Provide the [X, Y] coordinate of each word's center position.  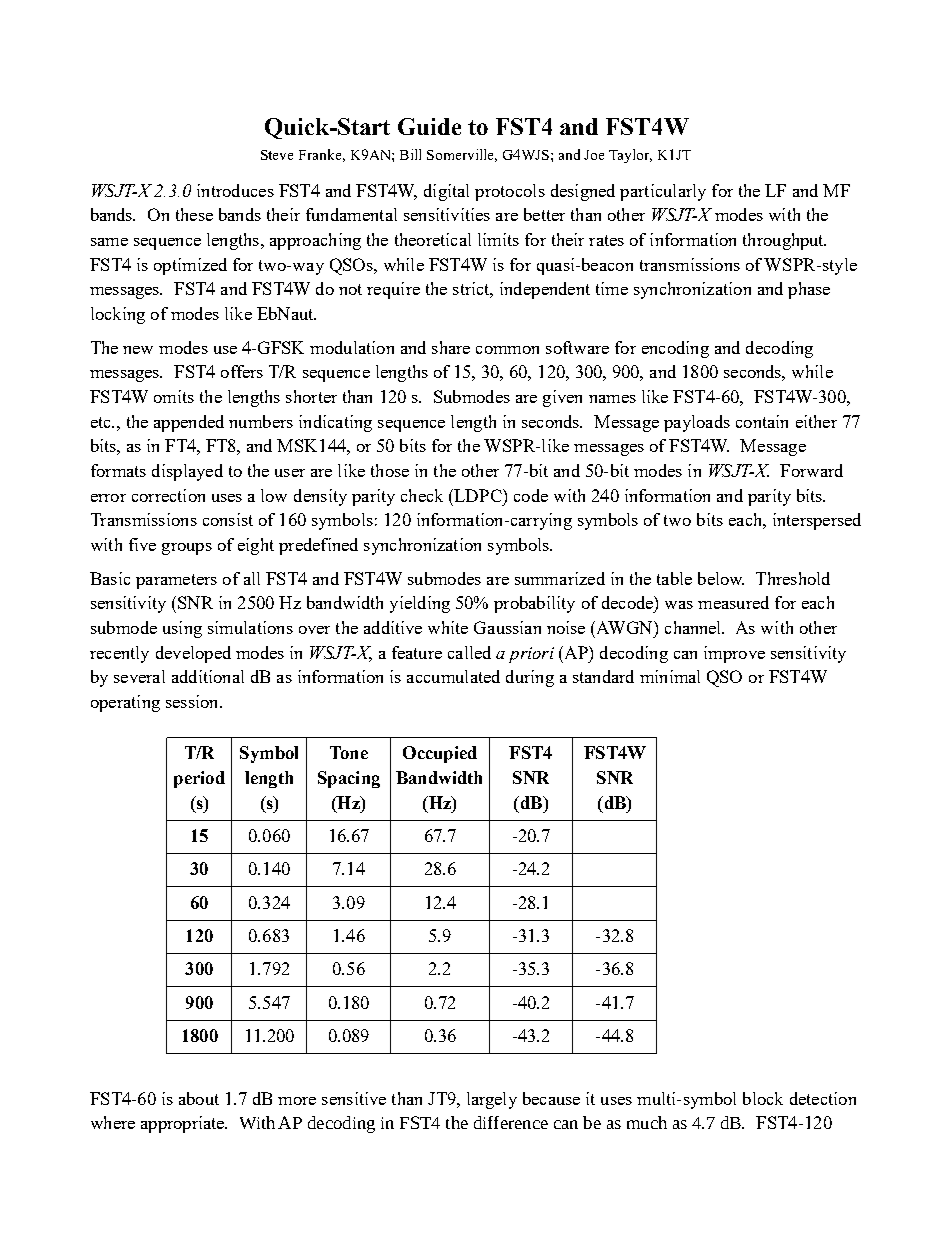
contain [762, 421]
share [451, 347]
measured [733, 602]
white [448, 627]
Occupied [440, 754]
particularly [663, 192]
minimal [670, 676]
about [199, 1098]
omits [174, 396]
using [182, 629]
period [199, 779]
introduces [235, 190]
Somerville [462, 155]
